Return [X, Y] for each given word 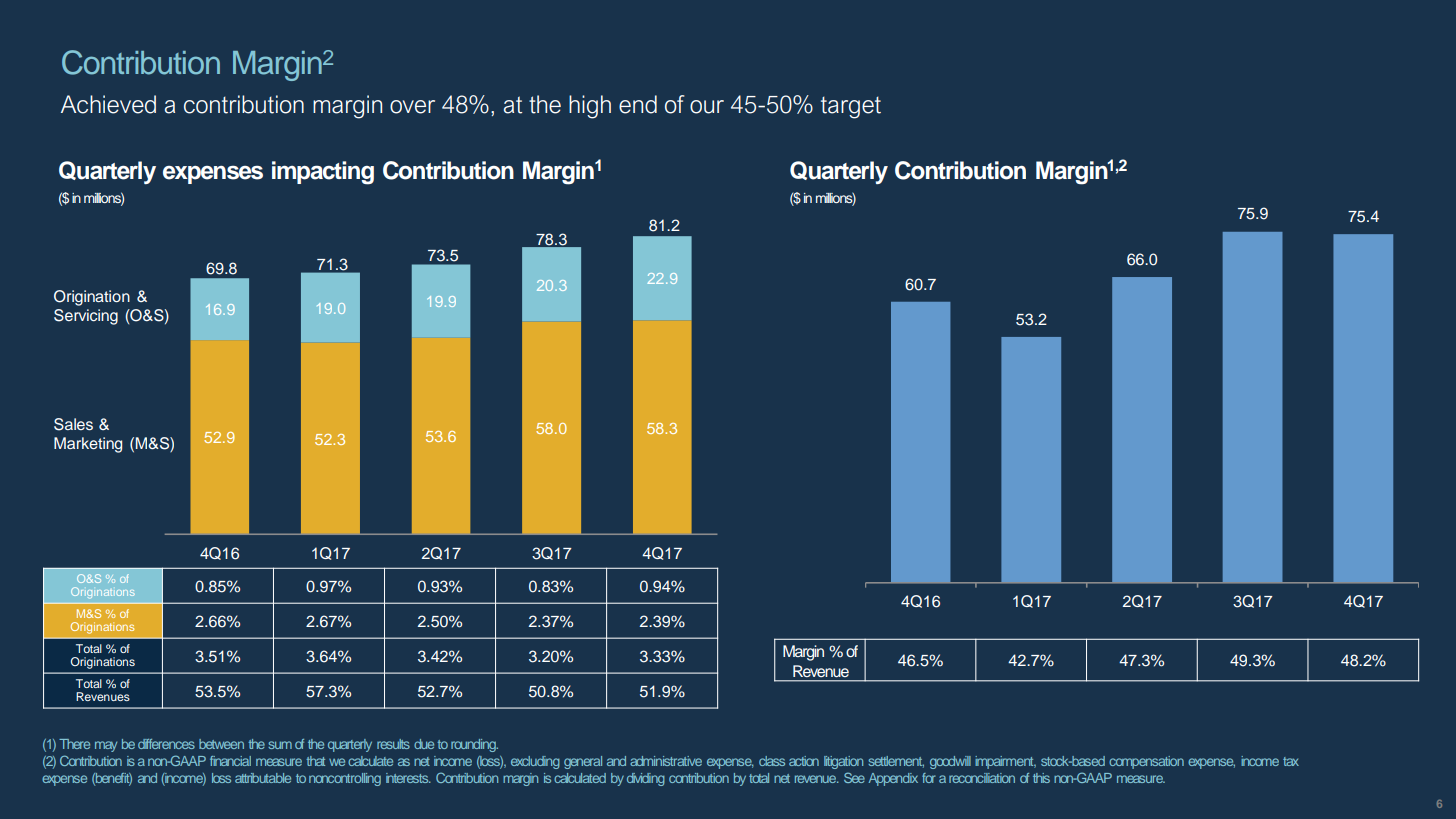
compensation [1146, 762]
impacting [323, 173]
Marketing [88, 445]
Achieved [108, 104]
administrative [666, 761]
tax [1291, 761]
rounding [474, 745]
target [851, 107]
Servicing [86, 317]
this [1041, 778]
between [221, 744]
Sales [73, 424]
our [707, 107]
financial [230, 761]
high [590, 107]
